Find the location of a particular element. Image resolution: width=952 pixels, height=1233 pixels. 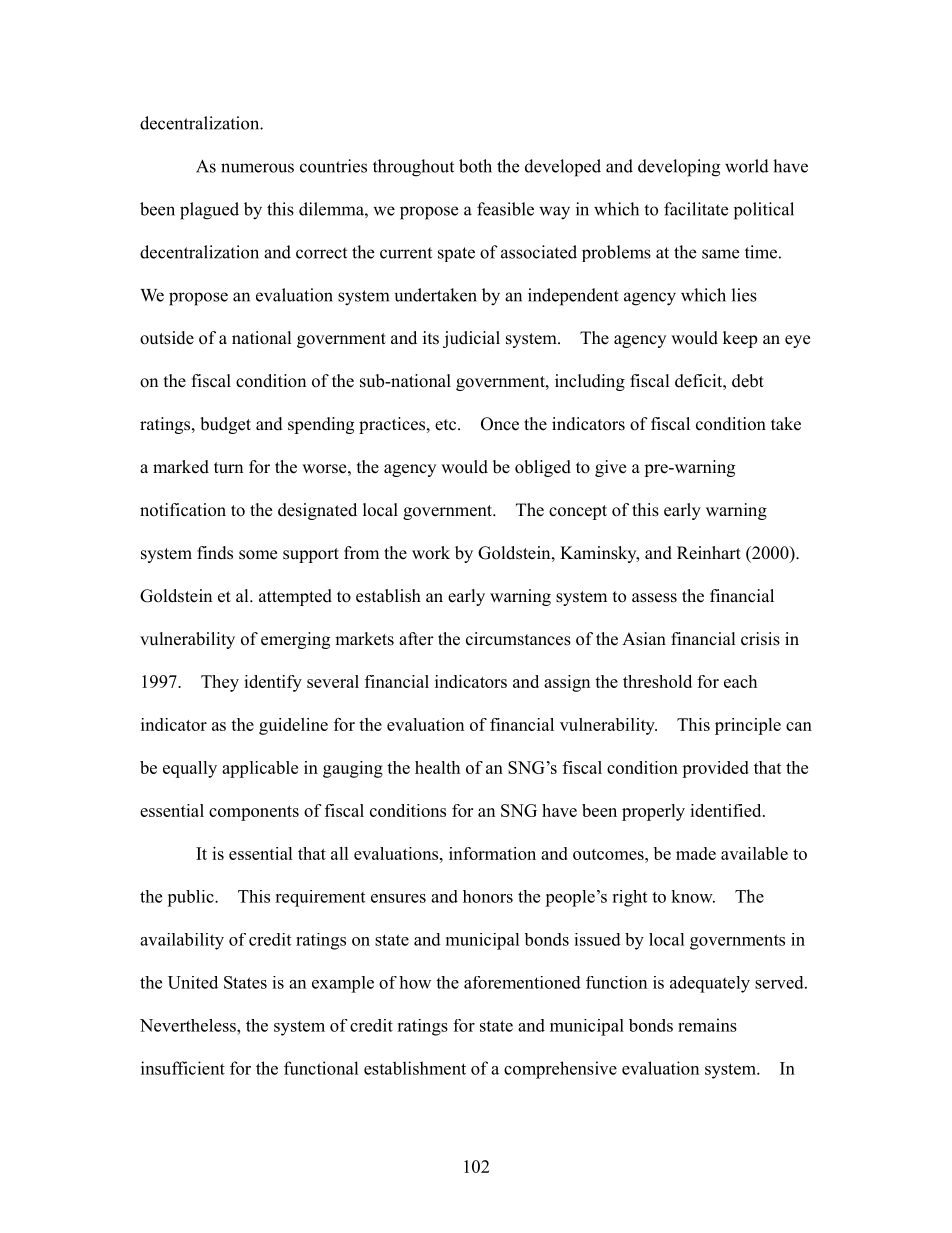

numerous is located at coordinates (257, 168).
